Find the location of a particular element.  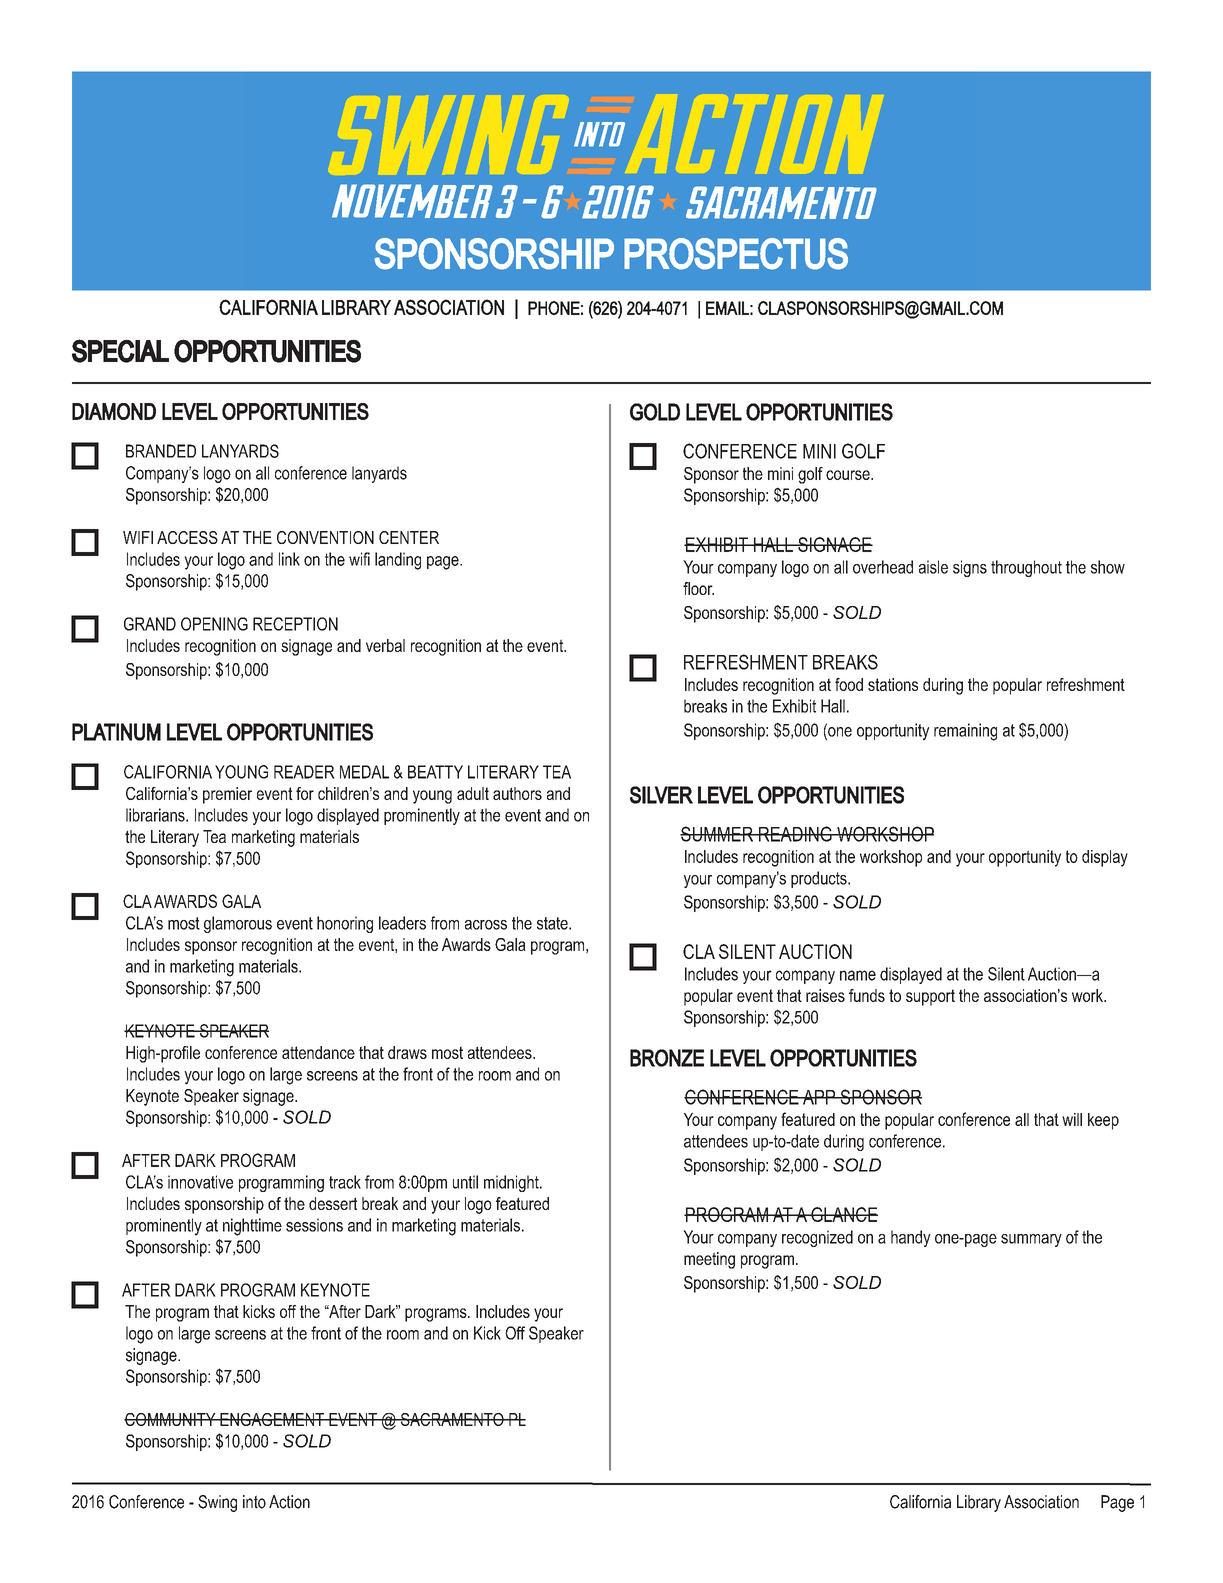

products is located at coordinates (820, 879).
